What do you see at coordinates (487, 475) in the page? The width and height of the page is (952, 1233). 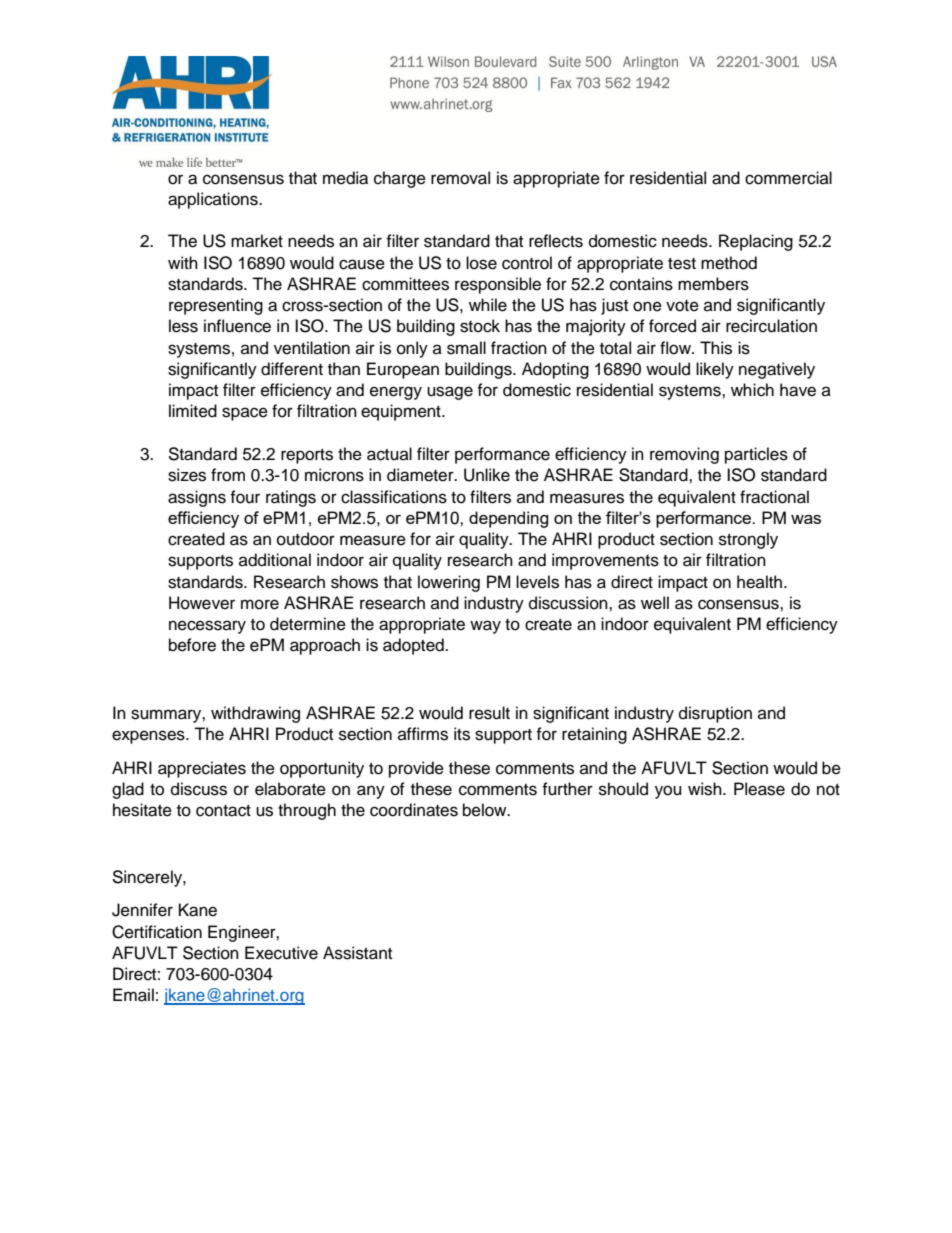 I see `Unlike` at bounding box center [487, 475].
